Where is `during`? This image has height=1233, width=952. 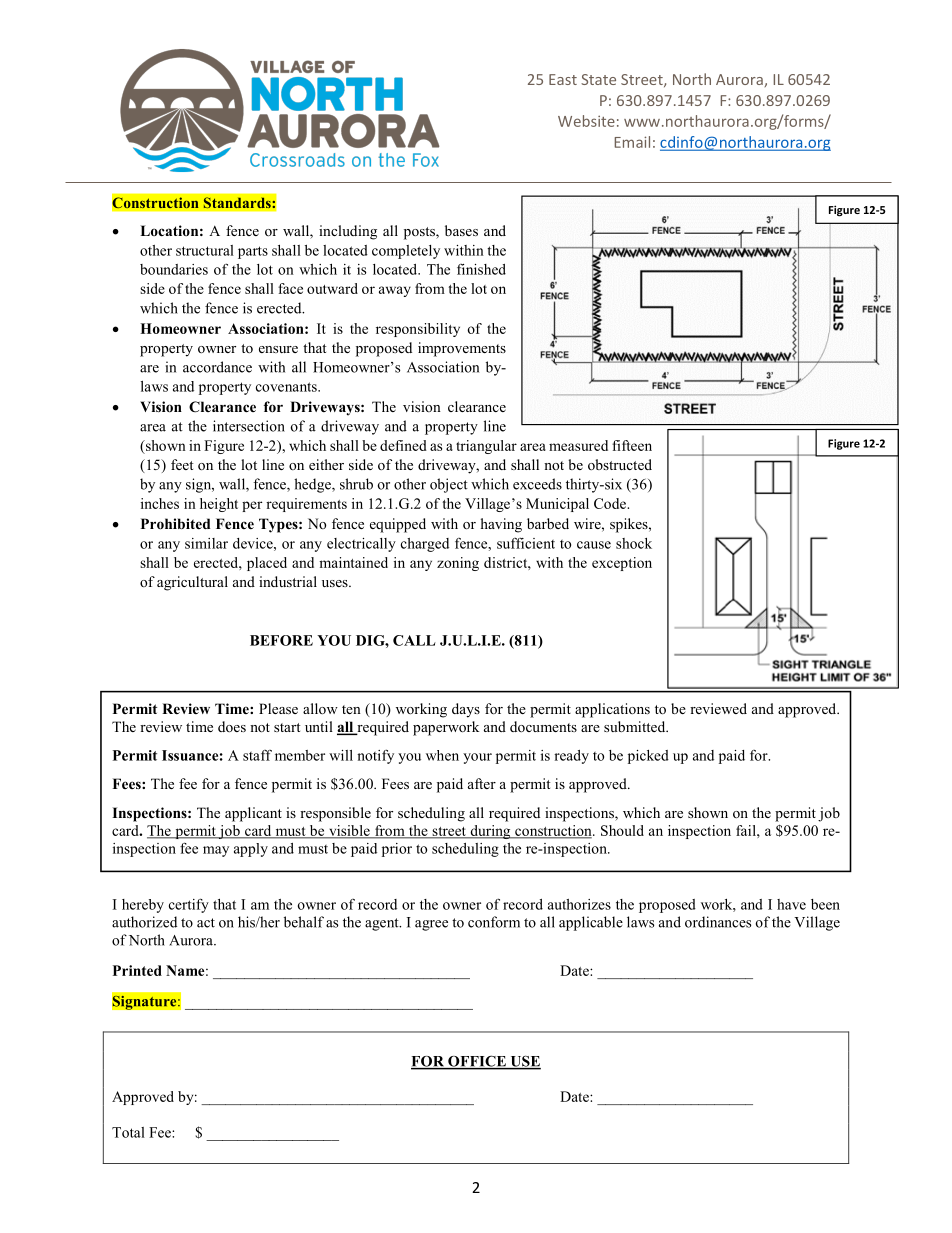
during is located at coordinates (490, 832).
